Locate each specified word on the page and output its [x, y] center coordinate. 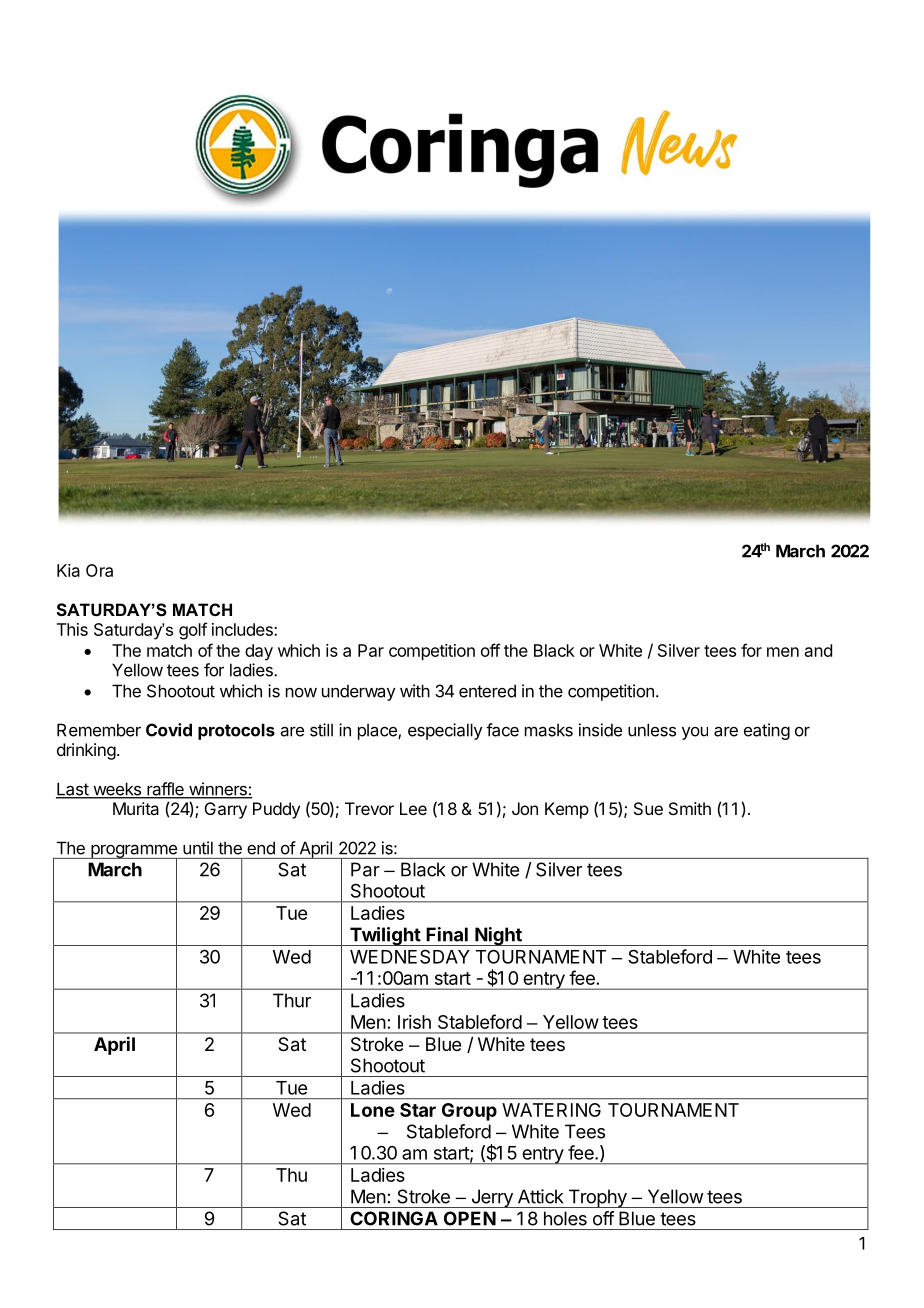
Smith [690, 808]
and [818, 650]
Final [447, 934]
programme [134, 852]
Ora [99, 570]
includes [243, 629]
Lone [373, 1110]
